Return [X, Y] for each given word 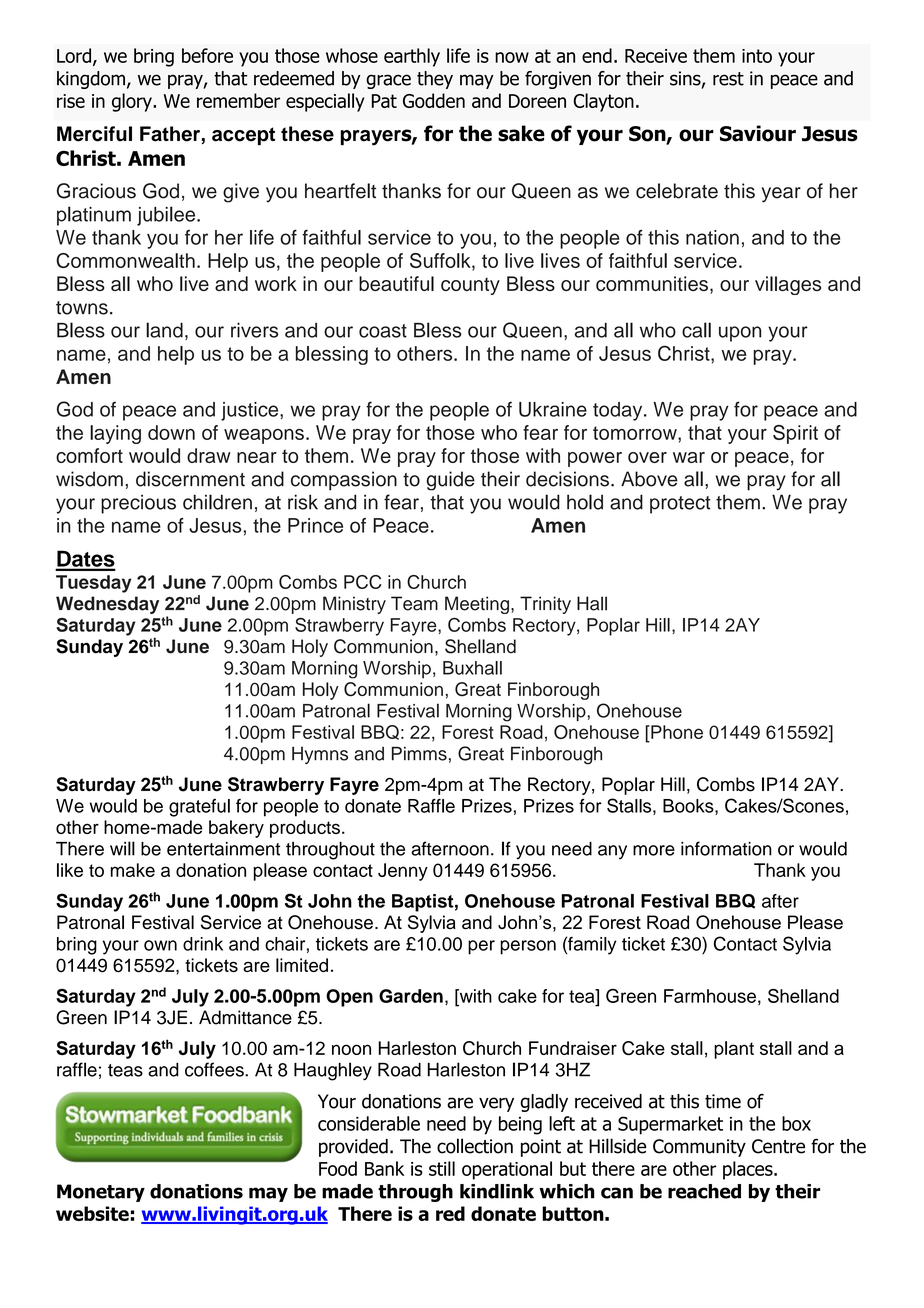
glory [133, 102]
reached [704, 1191]
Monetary [101, 1193]
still [442, 1168]
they [435, 80]
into [757, 56]
